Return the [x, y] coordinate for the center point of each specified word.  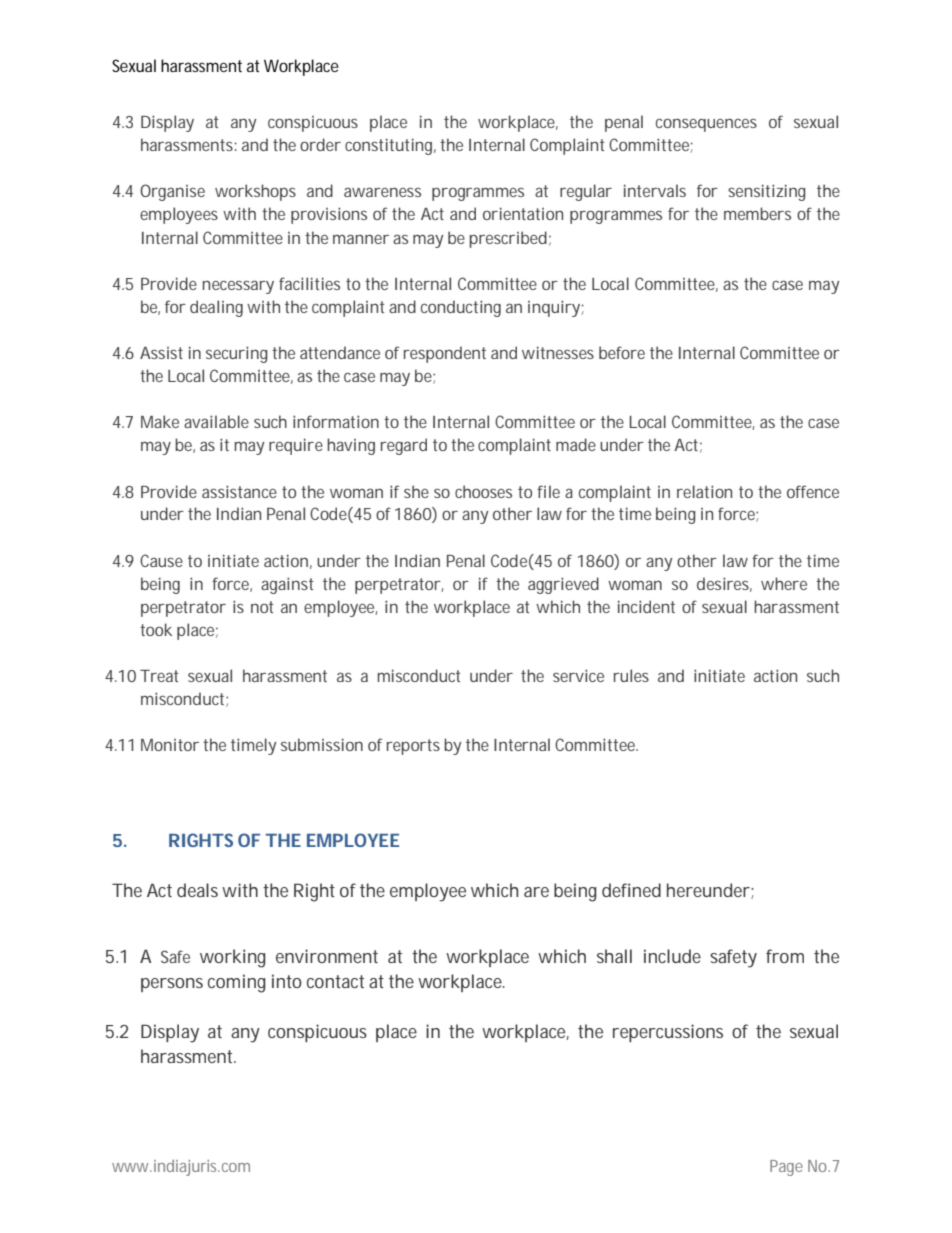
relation [704, 491]
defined [631, 890]
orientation [523, 213]
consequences [706, 125]
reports [413, 747]
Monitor [170, 745]
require [296, 446]
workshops [255, 192]
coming [237, 983]
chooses [483, 491]
